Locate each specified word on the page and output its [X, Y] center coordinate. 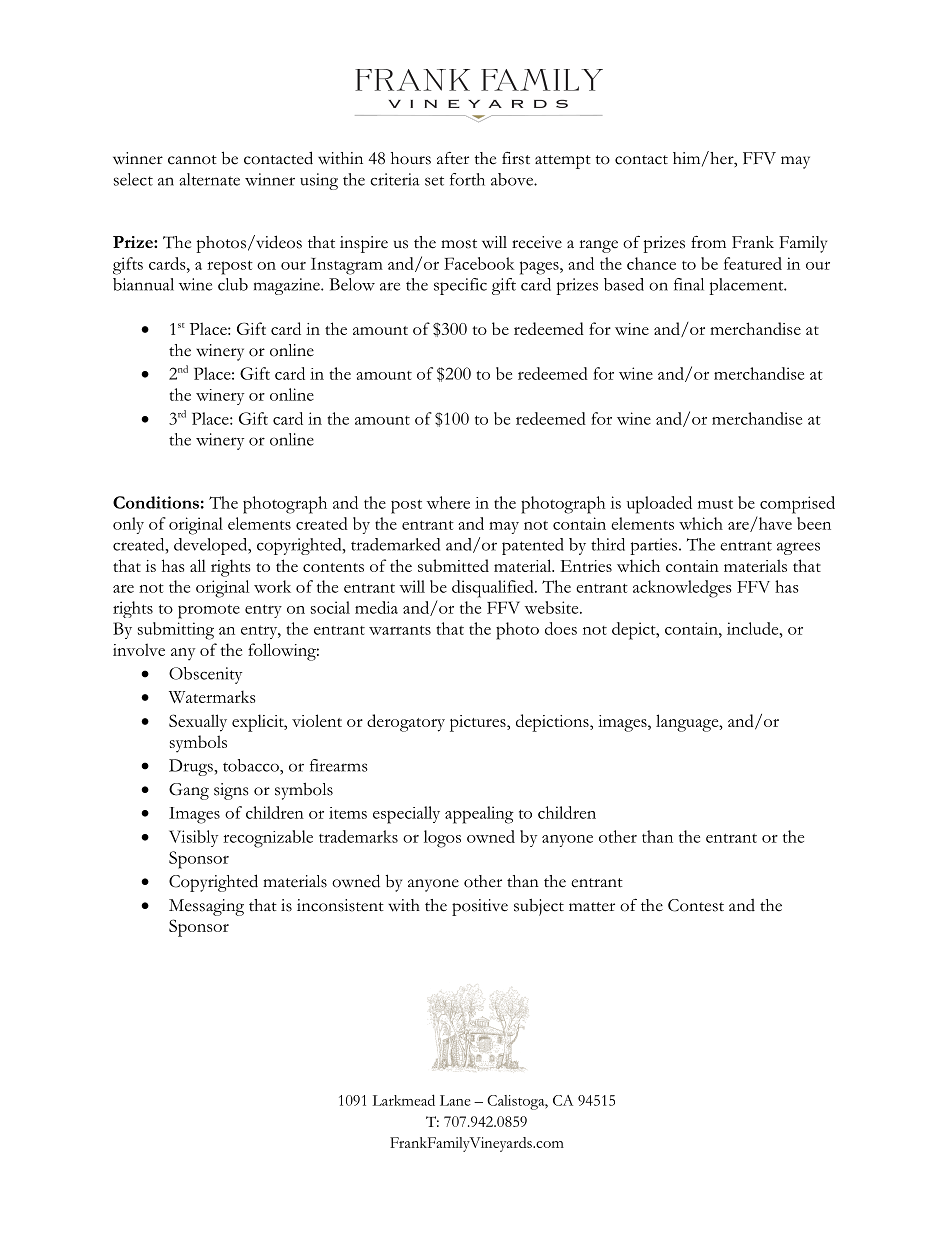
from [708, 242]
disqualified [494, 589]
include [754, 628]
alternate [209, 179]
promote [209, 611]
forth [467, 179]
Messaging [206, 907]
